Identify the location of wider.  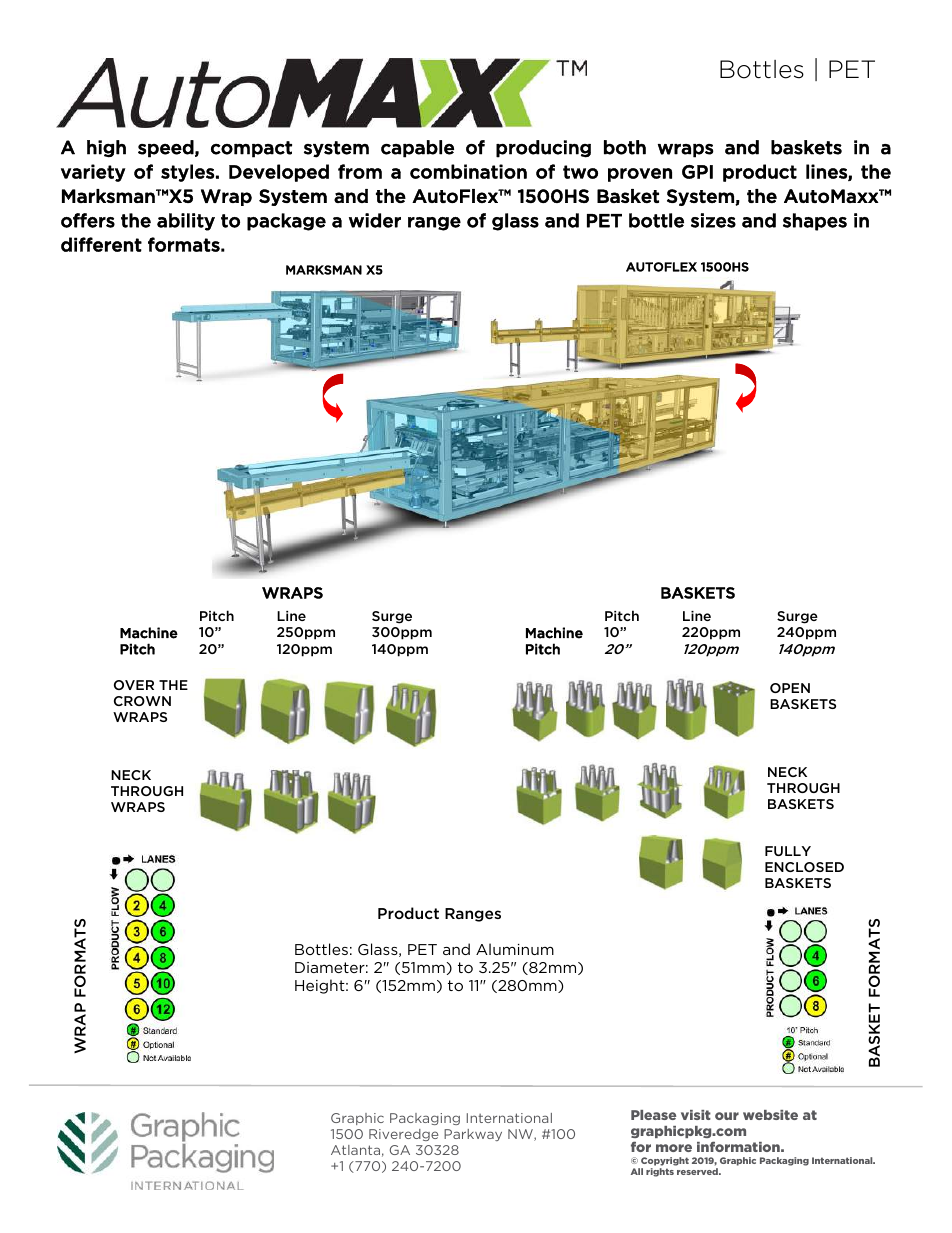
(375, 220).
